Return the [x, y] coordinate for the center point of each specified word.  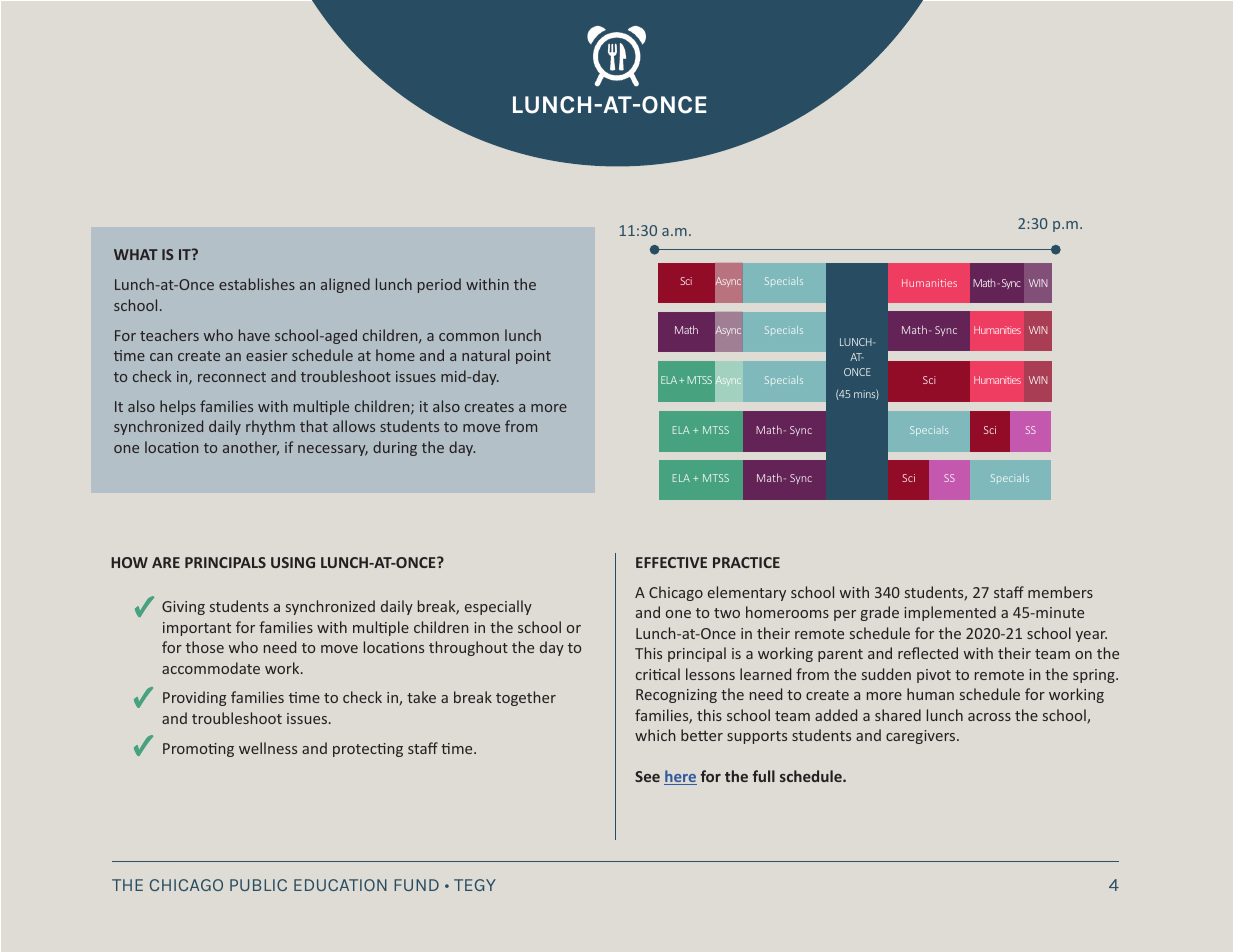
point [533, 357]
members [1060, 592]
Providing [194, 698]
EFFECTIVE [671, 562]
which [655, 735]
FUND [416, 885]
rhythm [270, 427]
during [395, 448]
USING [293, 562]
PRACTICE [746, 562]
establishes [257, 284]
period [439, 285]
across [989, 717]
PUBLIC [258, 885]
